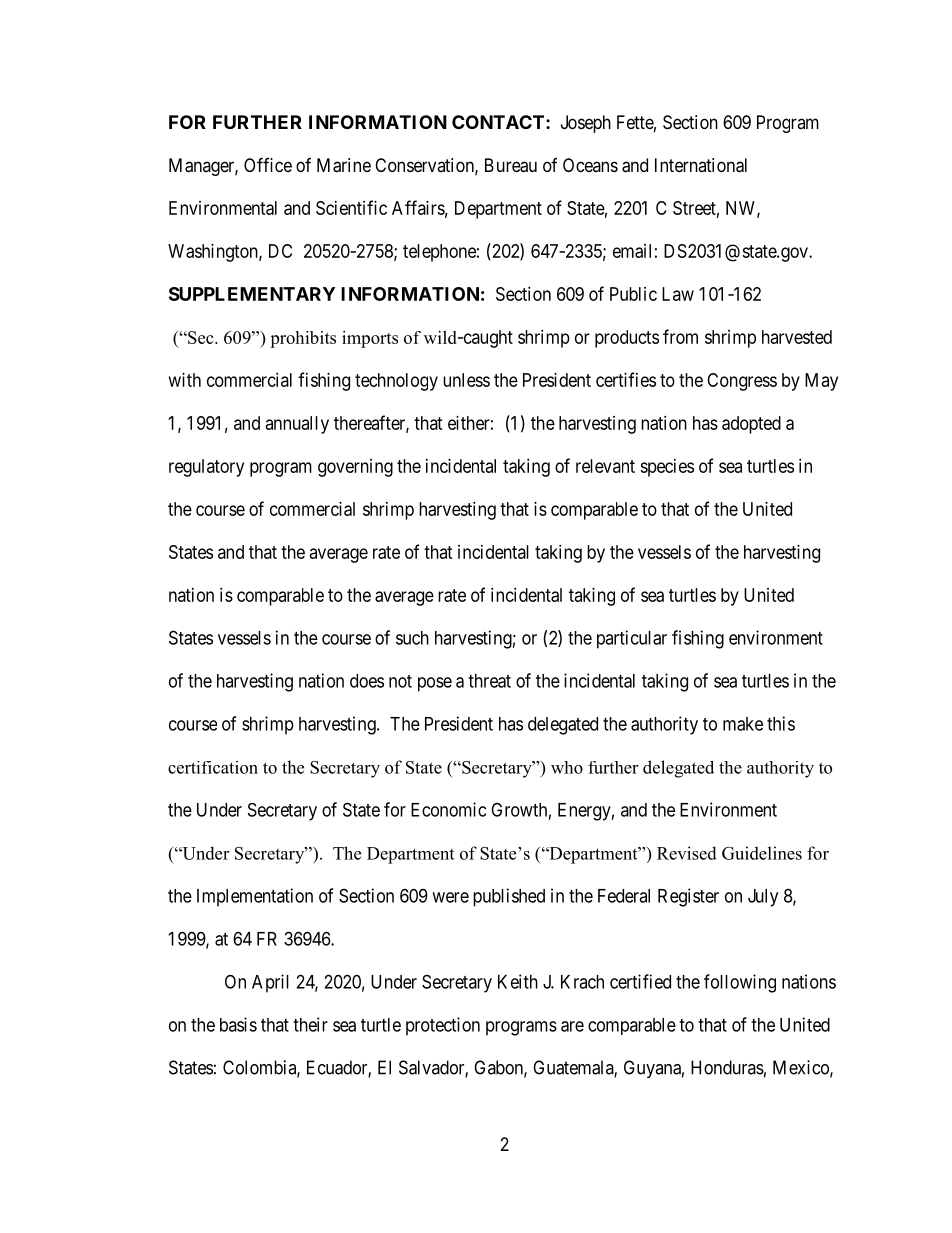 Image resolution: width=952 pixels, height=1233 pixels. Describe the element at coordinates (303, 339) in the image. I see `prohibits` at that location.
